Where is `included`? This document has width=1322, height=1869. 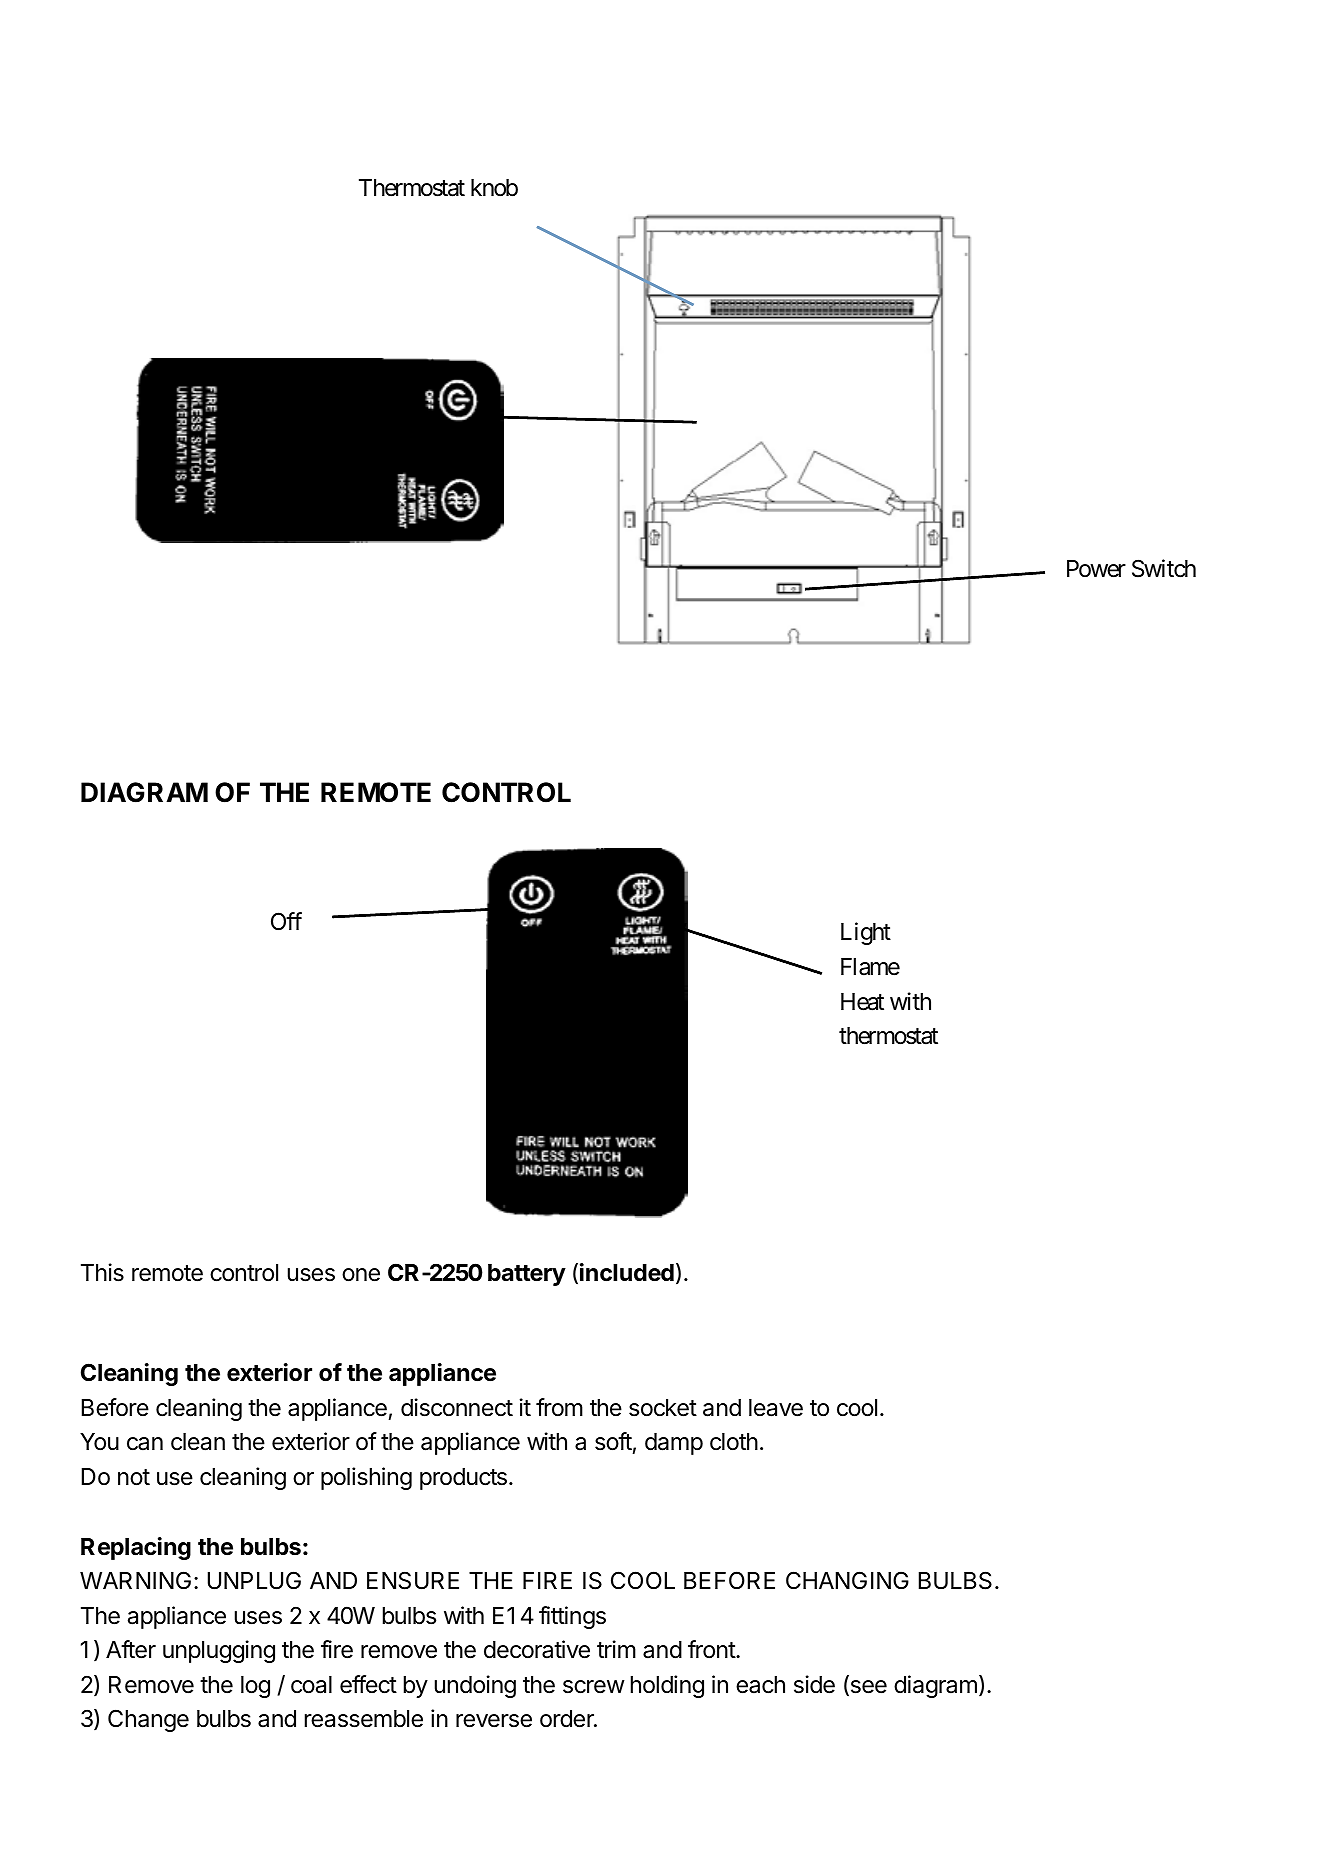
included is located at coordinates (627, 1272).
